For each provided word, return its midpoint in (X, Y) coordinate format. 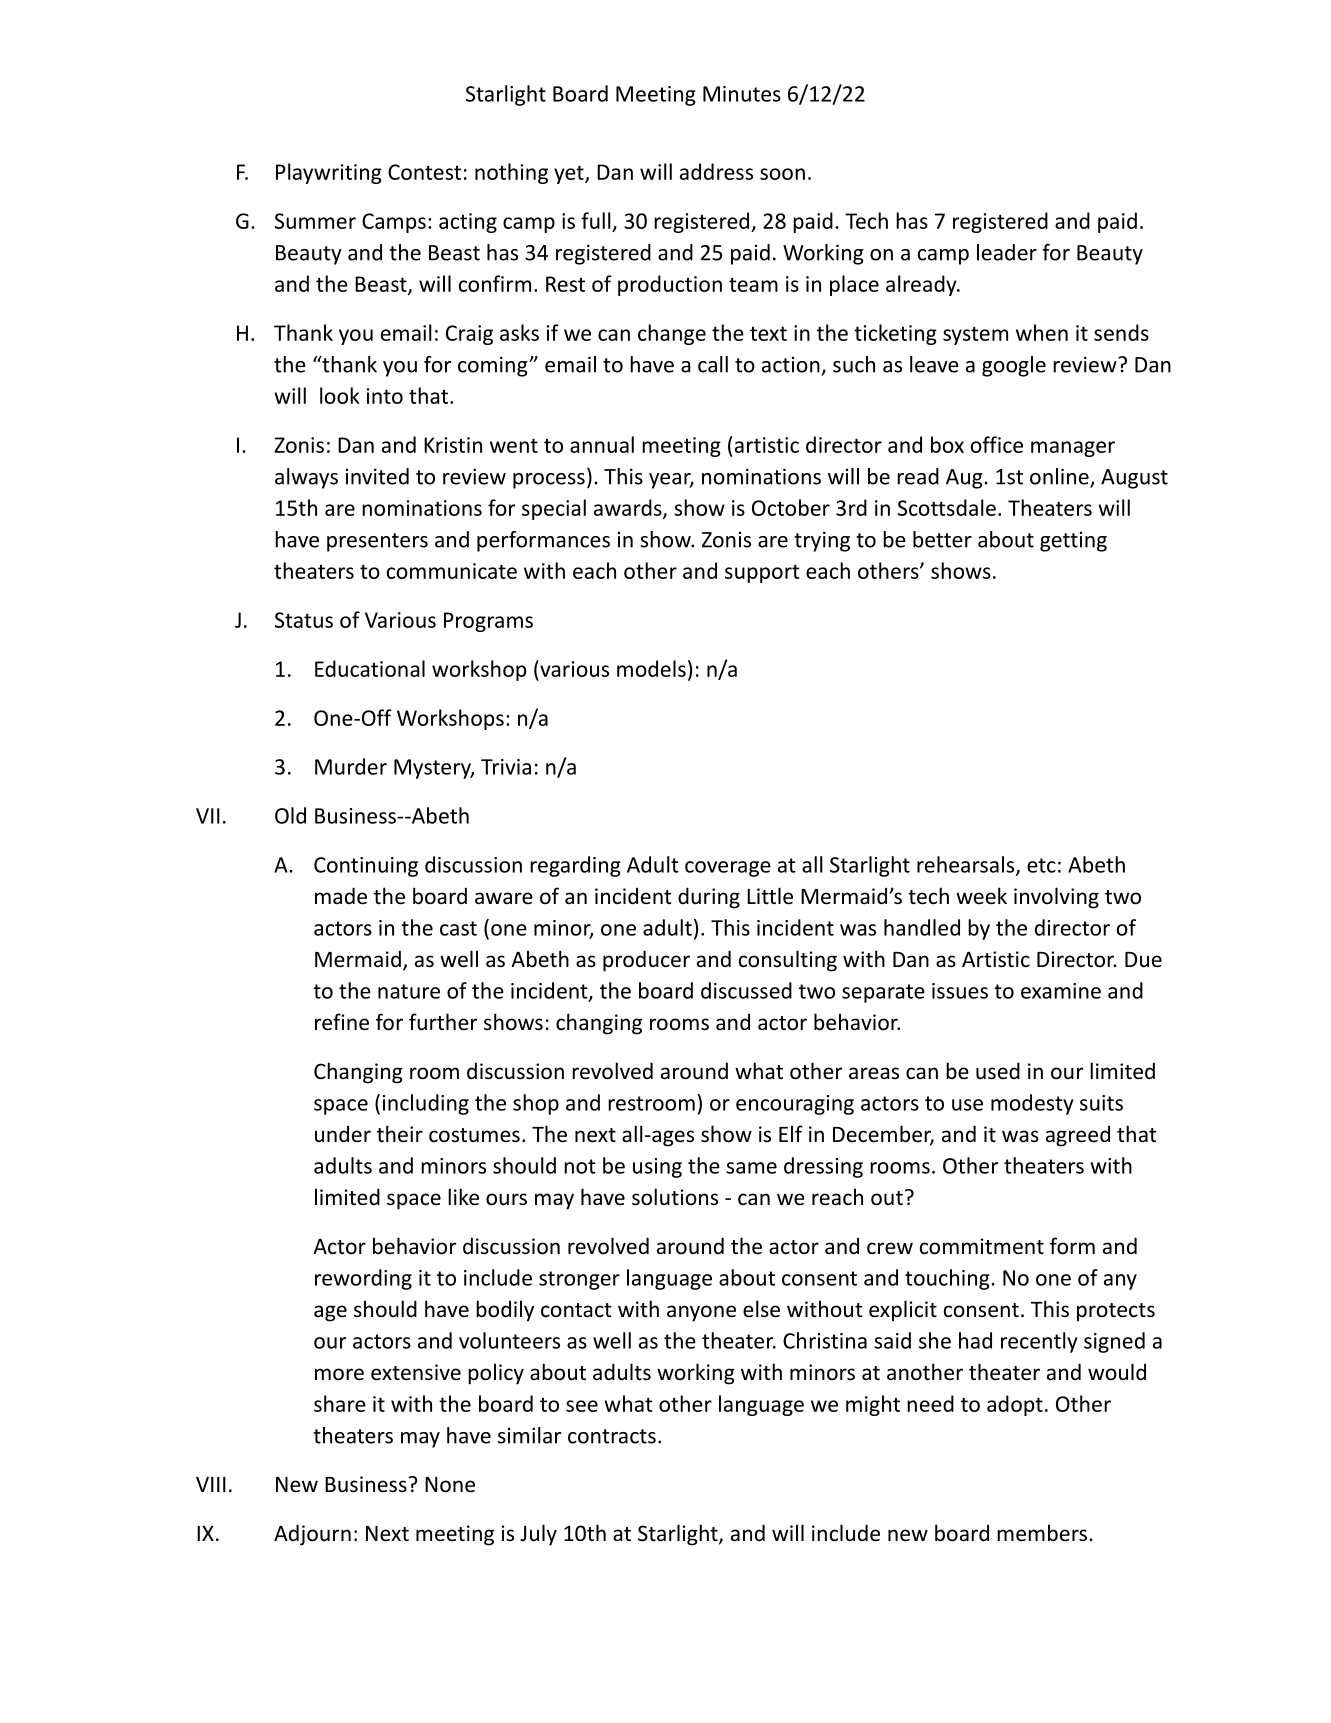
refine (342, 1022)
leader (1007, 252)
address (716, 171)
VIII (211, 1484)
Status (304, 620)
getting (1073, 542)
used (998, 1071)
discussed (746, 990)
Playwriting (329, 173)
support (762, 573)
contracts (612, 1436)
